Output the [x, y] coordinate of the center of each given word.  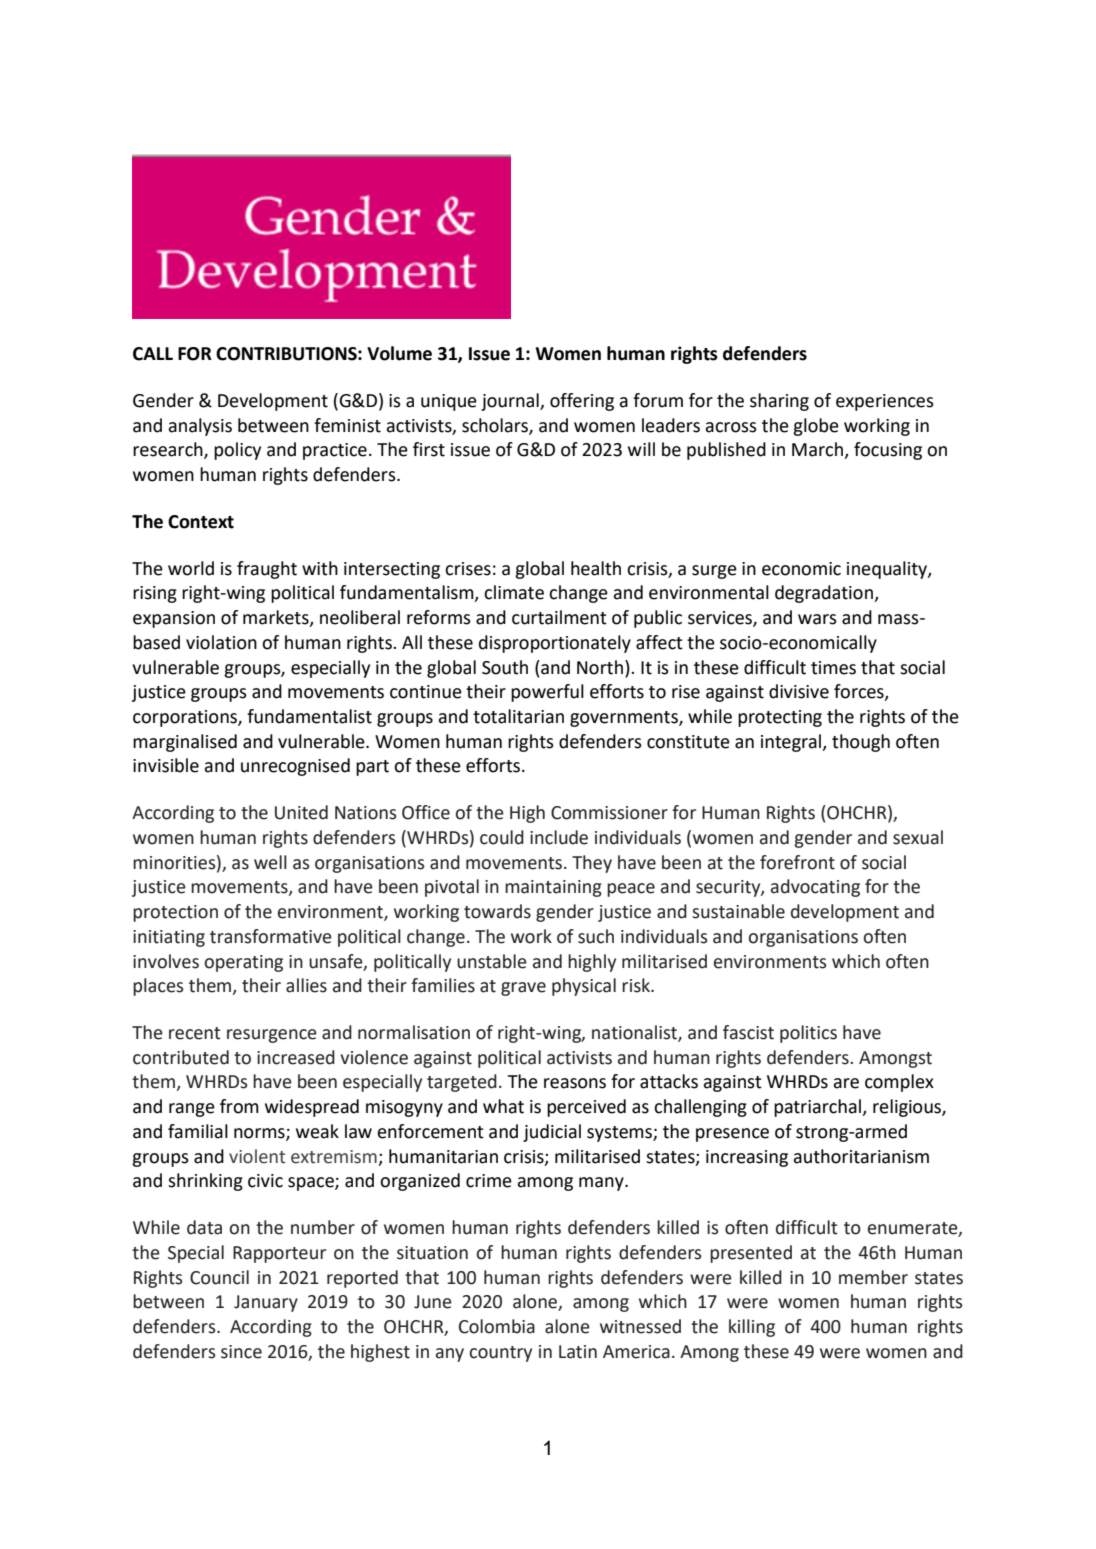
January [266, 1303]
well [270, 862]
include [559, 837]
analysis [200, 427]
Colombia [497, 1326]
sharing [779, 402]
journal [511, 402]
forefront [797, 862]
